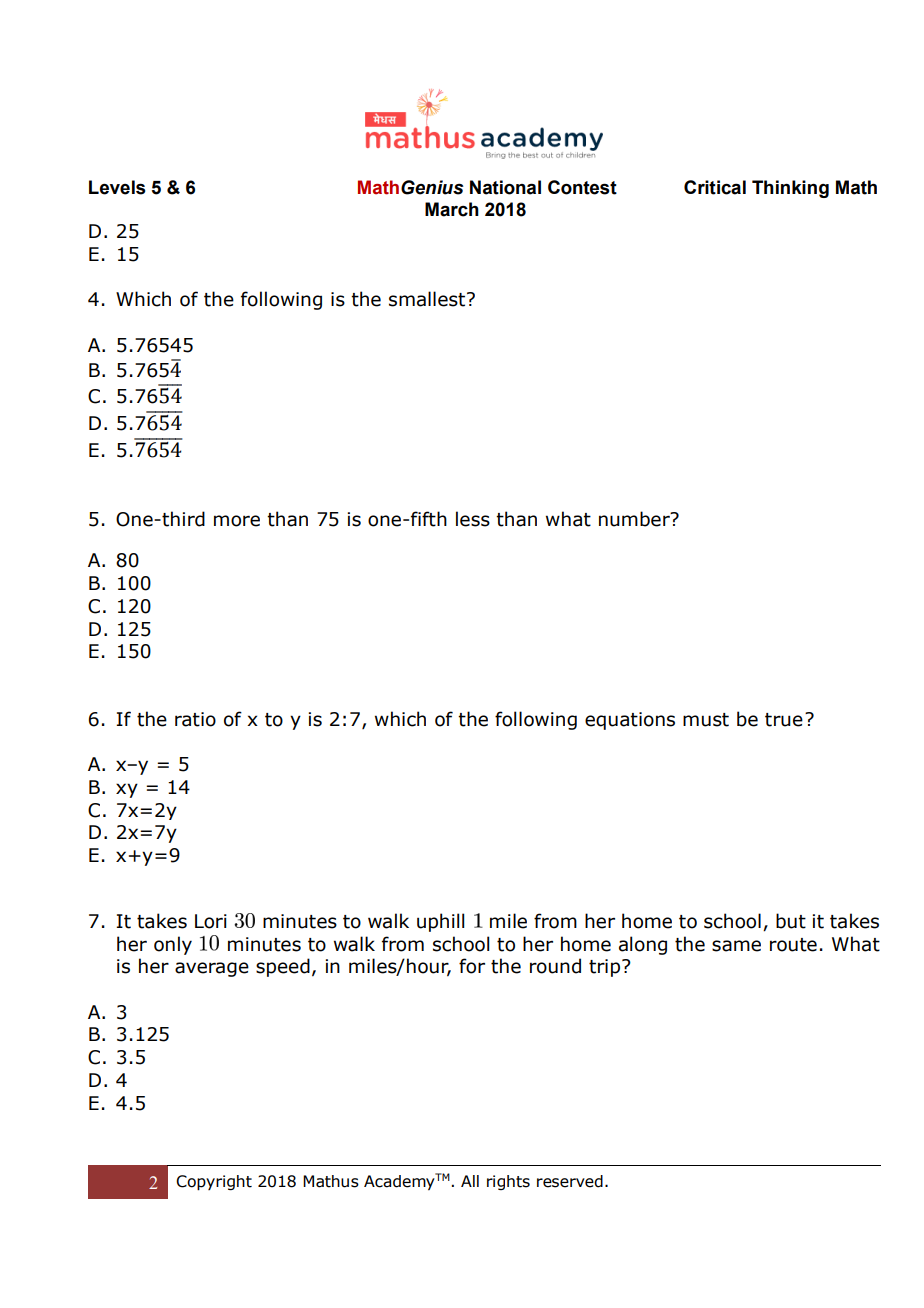 Image resolution: width=924 pixels, height=1308 pixels. I want to click on Levels, so click(117, 187).
